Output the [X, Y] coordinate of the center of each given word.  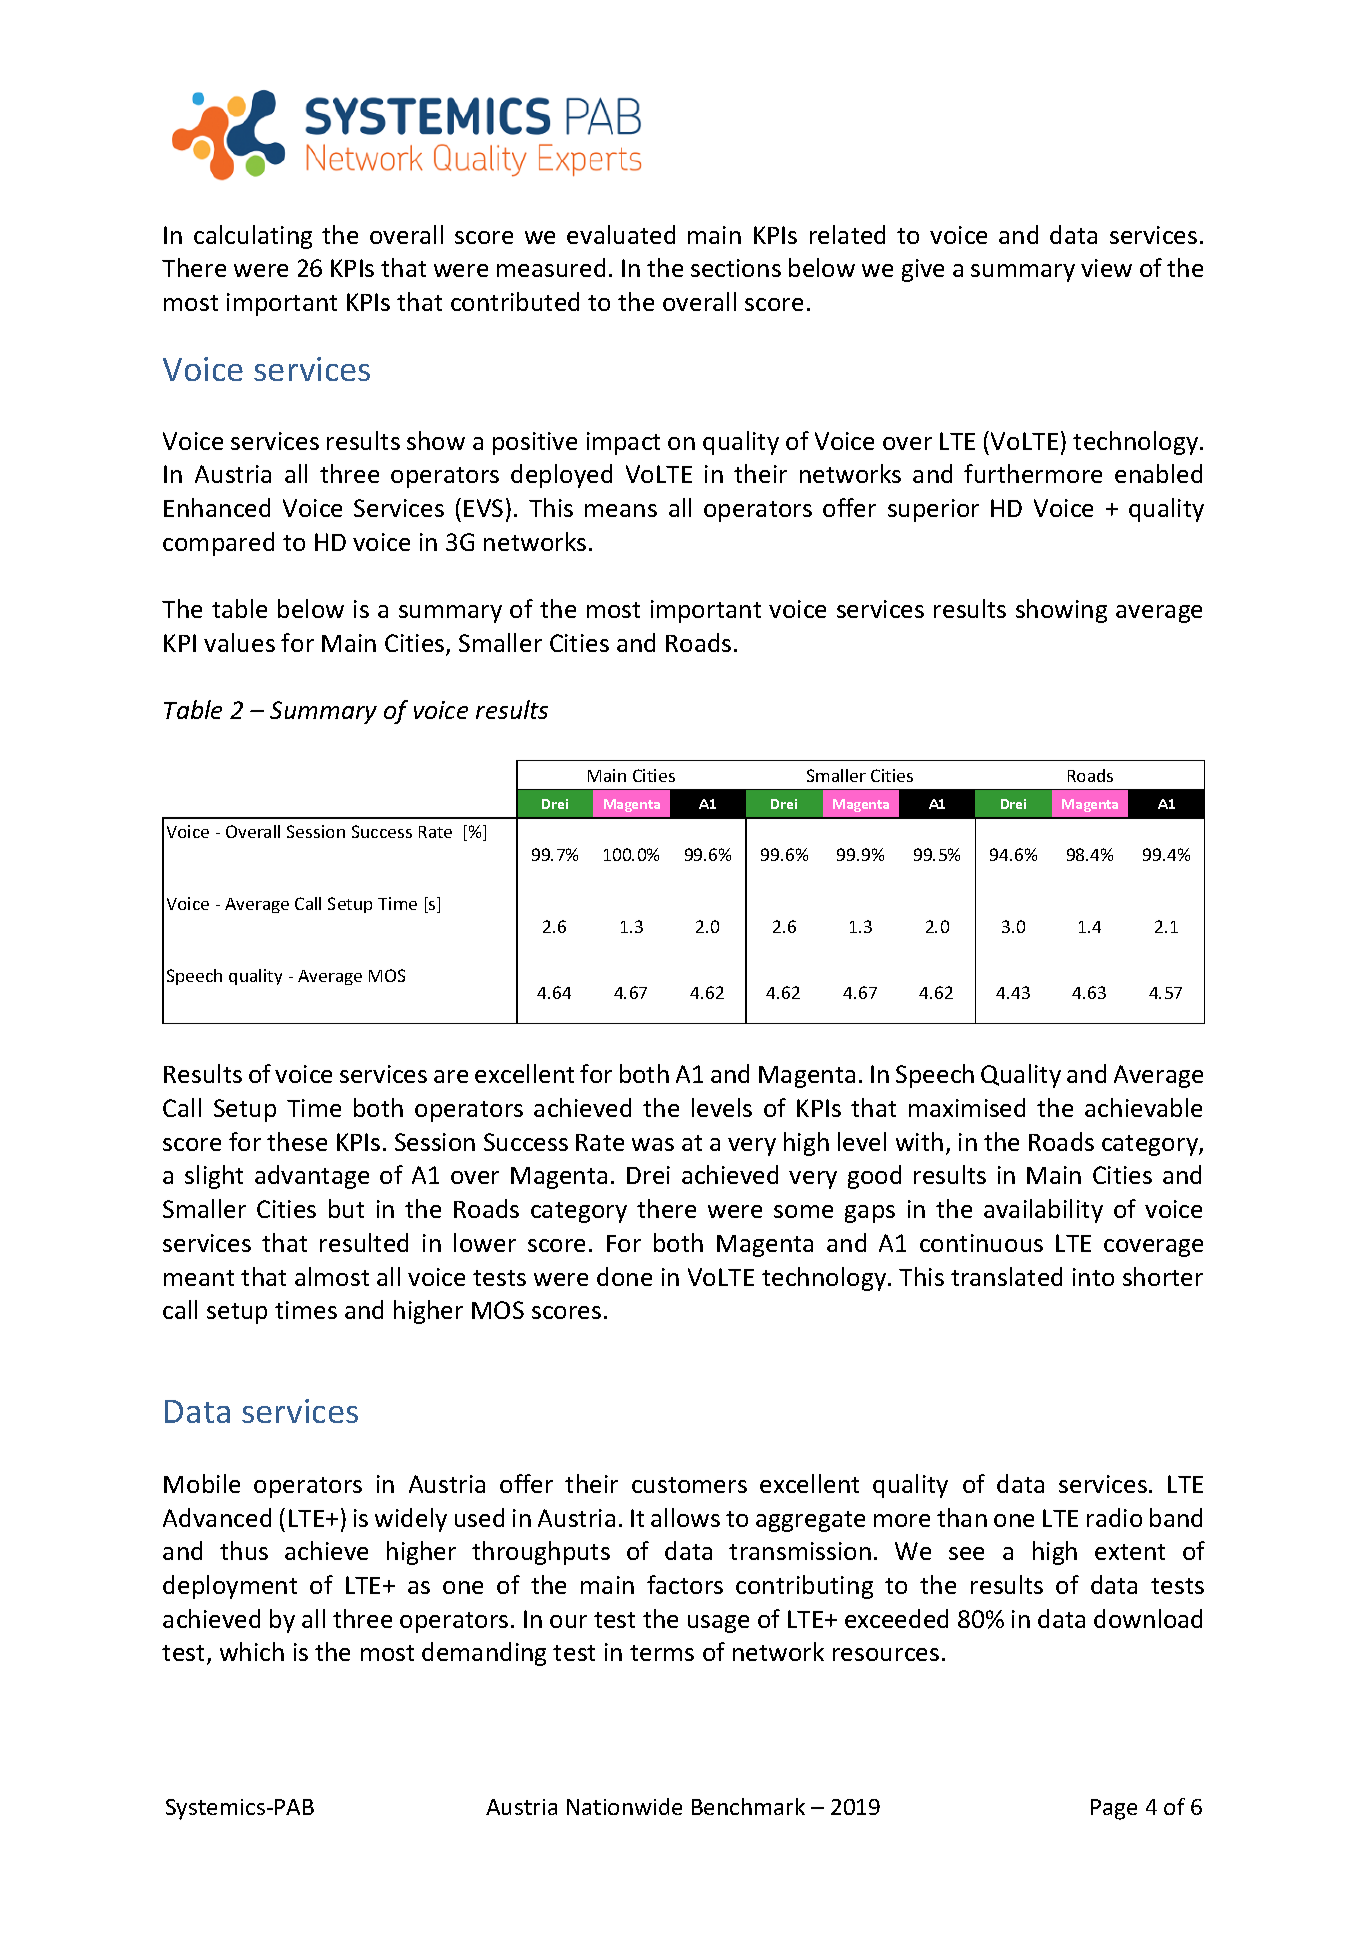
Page [1114, 1809]
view [1106, 268]
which [252, 1651]
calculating [253, 237]
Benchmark [748, 1806]
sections [736, 268]
